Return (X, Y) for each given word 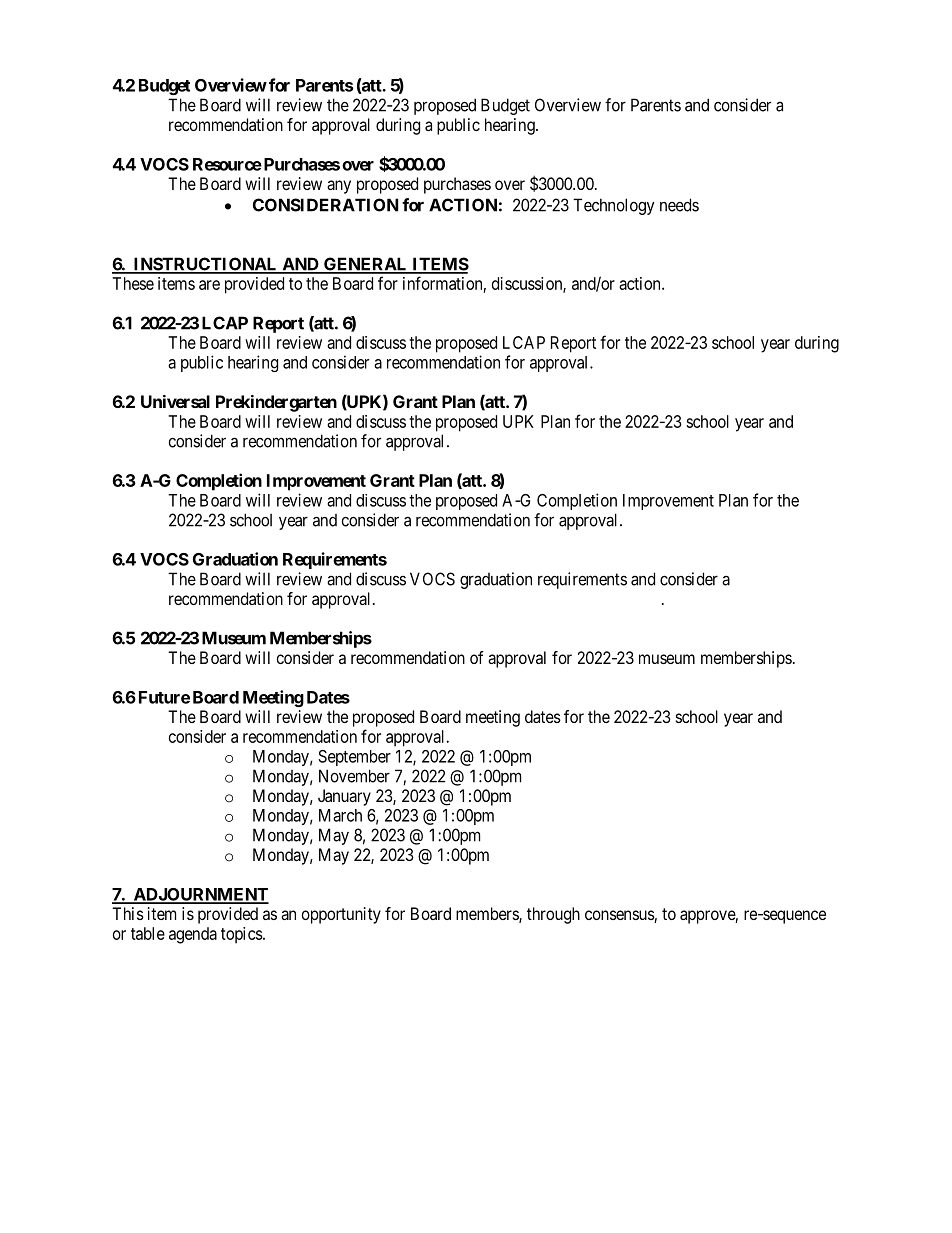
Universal (175, 401)
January (344, 797)
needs (679, 205)
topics (242, 935)
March (340, 815)
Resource (227, 164)
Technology (614, 206)
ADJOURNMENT (200, 895)
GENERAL (366, 265)
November (354, 776)
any (339, 187)
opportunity (341, 915)
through (553, 915)
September (354, 758)
